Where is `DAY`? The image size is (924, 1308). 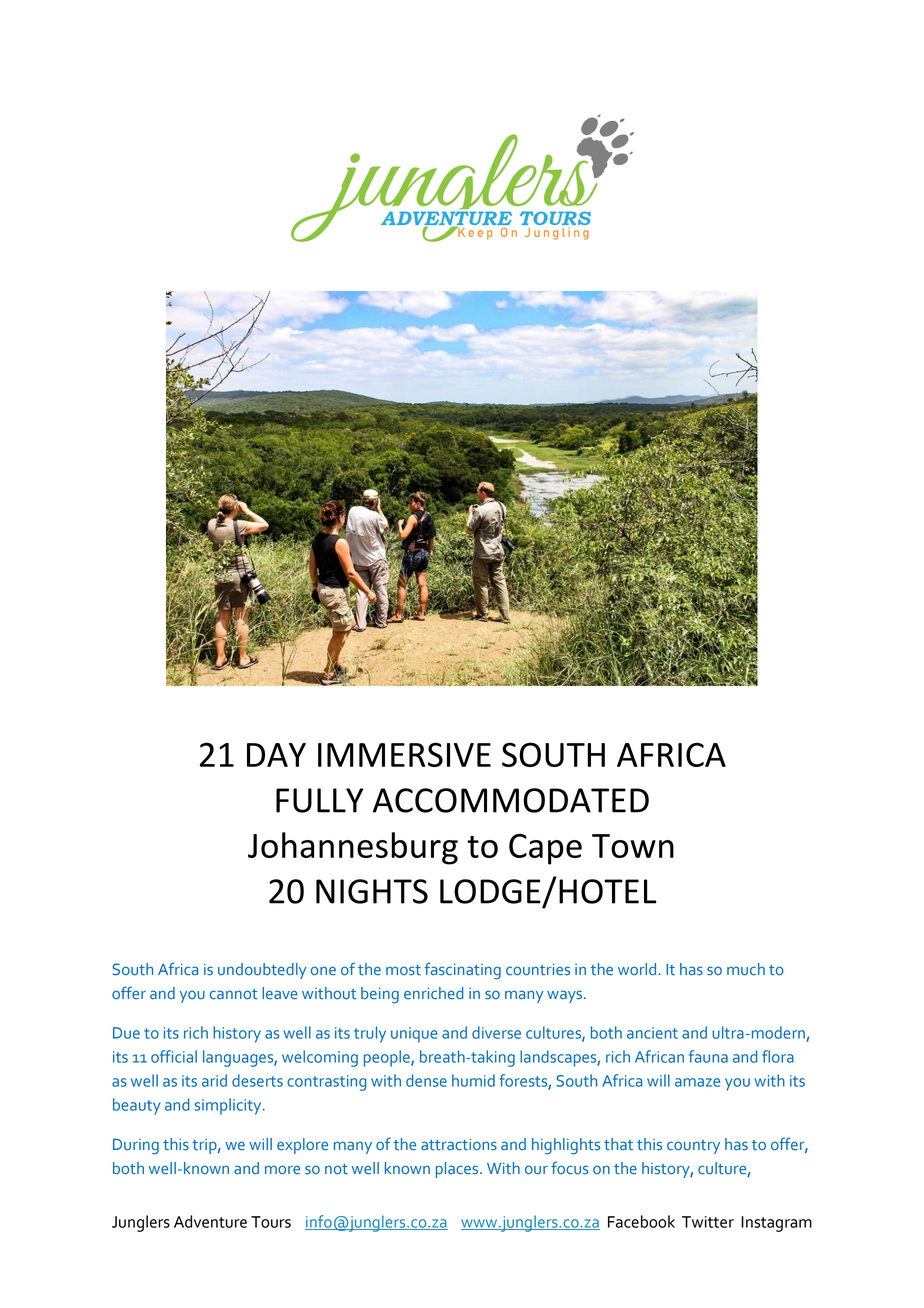 DAY is located at coordinates (276, 755).
